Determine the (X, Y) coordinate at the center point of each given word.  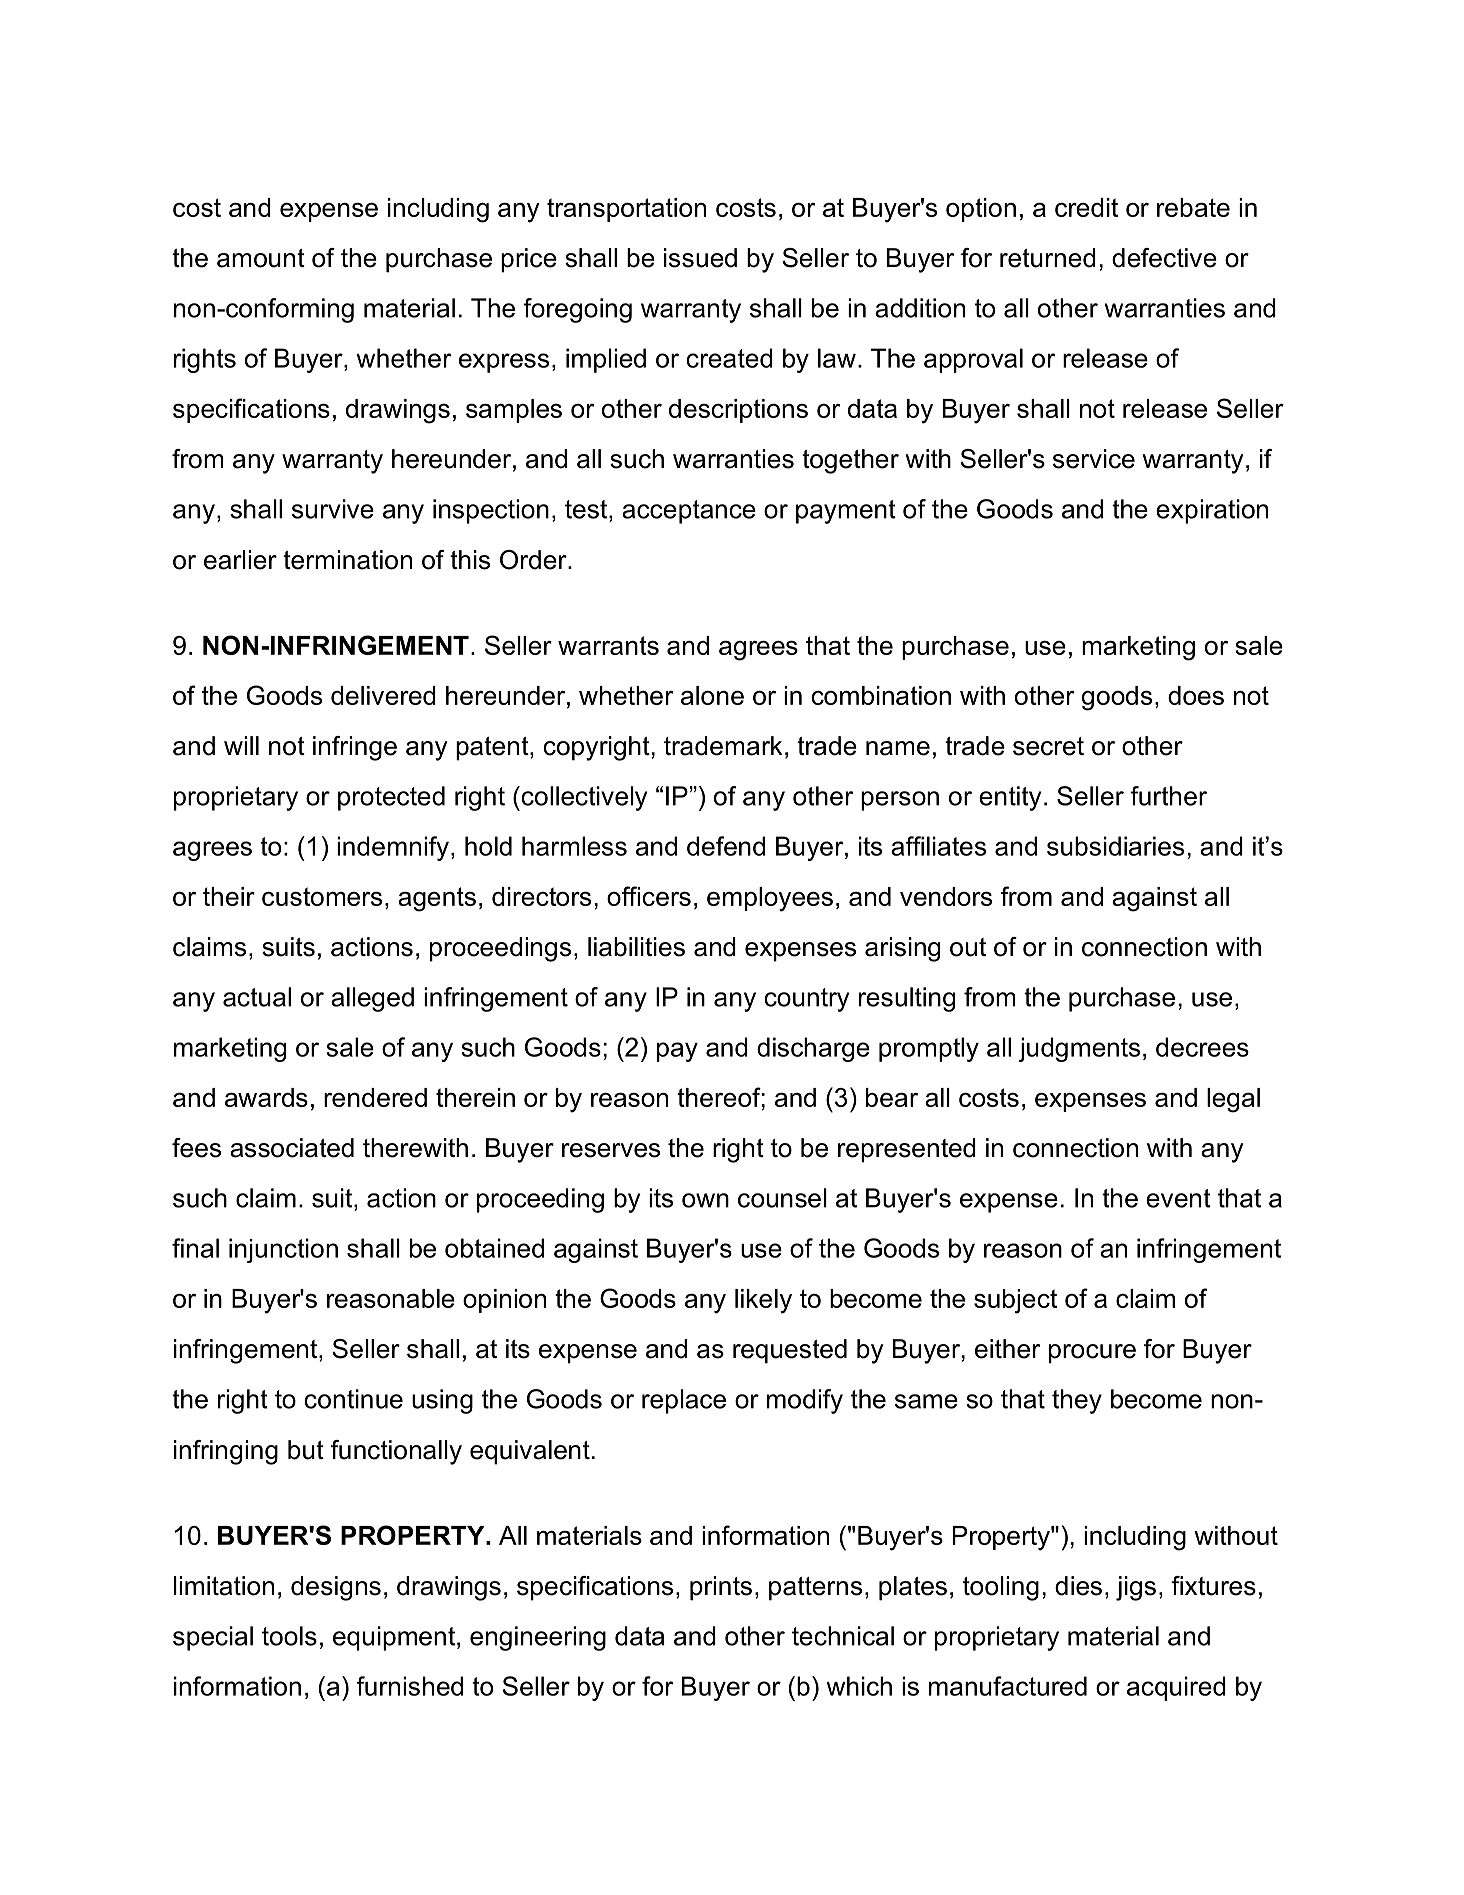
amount (261, 258)
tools (289, 1636)
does (1196, 695)
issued (700, 258)
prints (721, 1588)
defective (1164, 258)
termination (347, 560)
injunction (283, 1250)
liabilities (636, 947)
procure (1092, 1354)
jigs (1136, 1588)
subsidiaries (1115, 846)
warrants (608, 645)
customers (322, 896)
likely (763, 1301)
